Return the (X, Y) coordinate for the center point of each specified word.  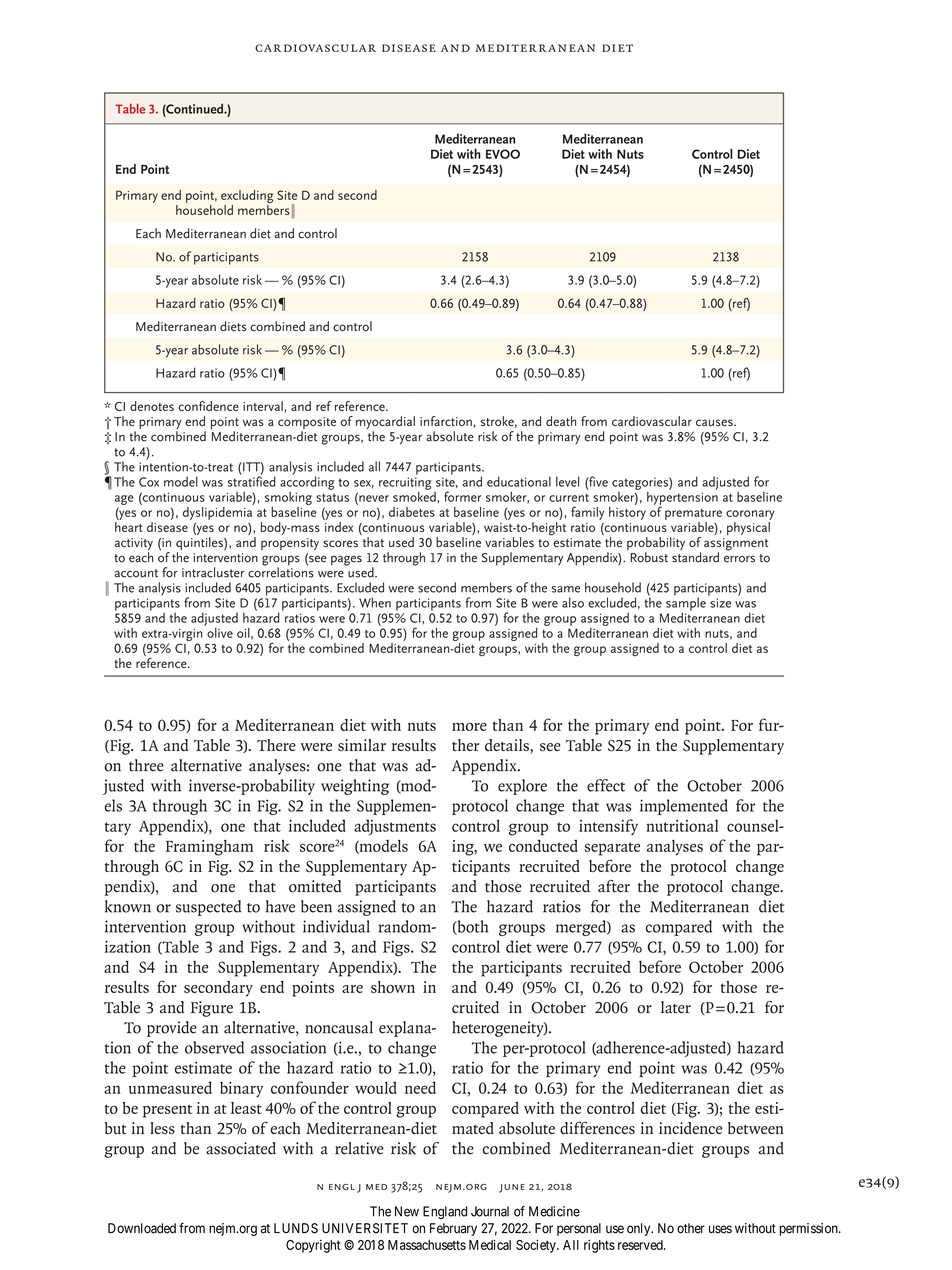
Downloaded (142, 1228)
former (462, 496)
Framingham (209, 848)
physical (748, 528)
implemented (684, 807)
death (561, 421)
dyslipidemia (218, 512)
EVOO (503, 154)
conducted (543, 846)
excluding (247, 198)
